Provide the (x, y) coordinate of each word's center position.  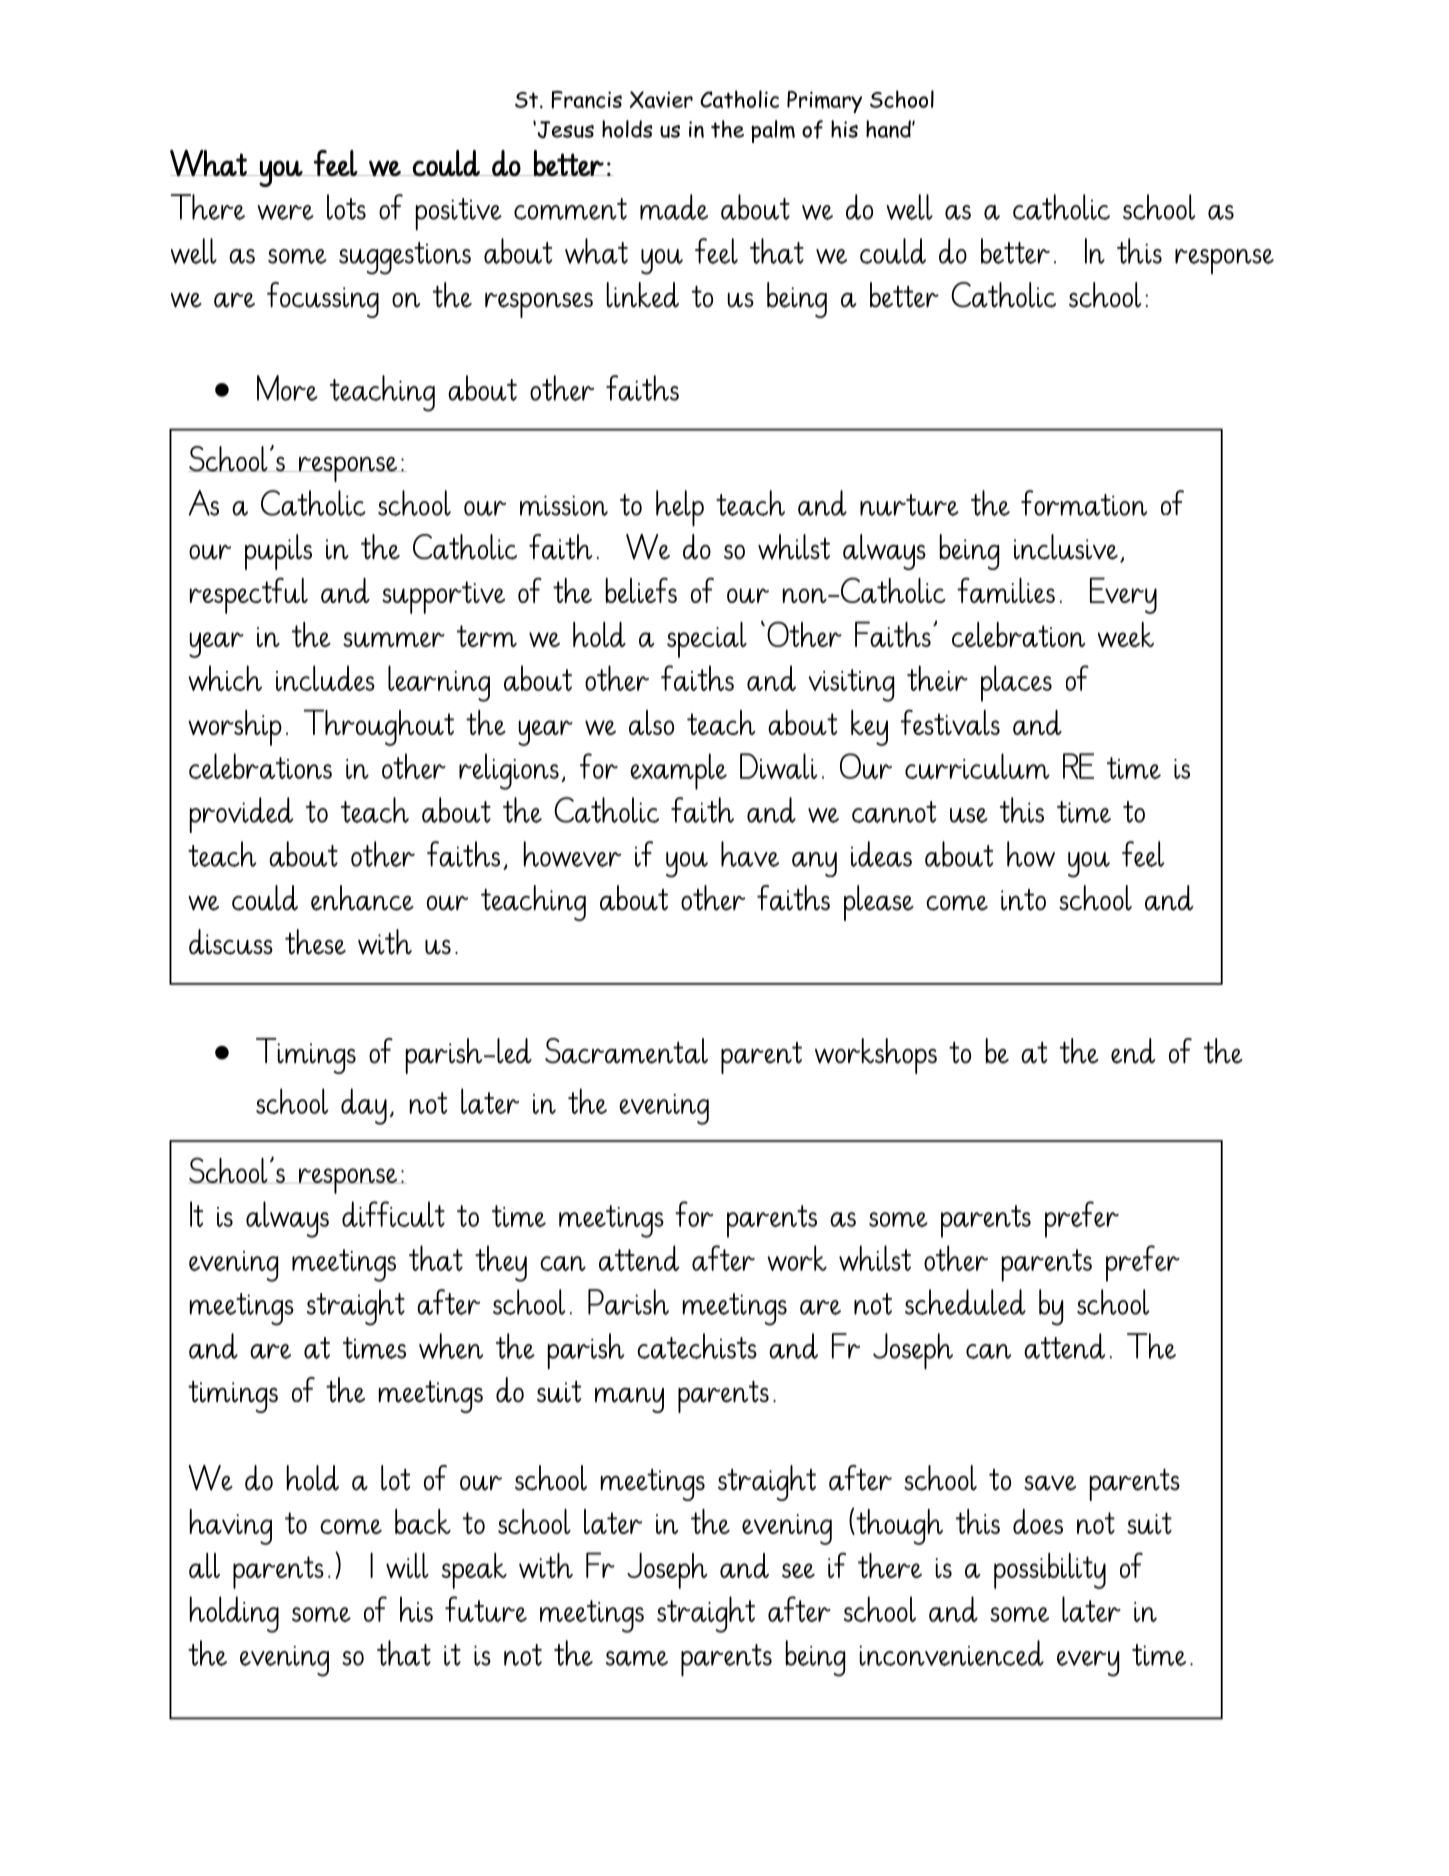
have (750, 854)
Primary (824, 102)
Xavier (661, 99)
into (1023, 900)
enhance (362, 898)
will (407, 1565)
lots (346, 207)
